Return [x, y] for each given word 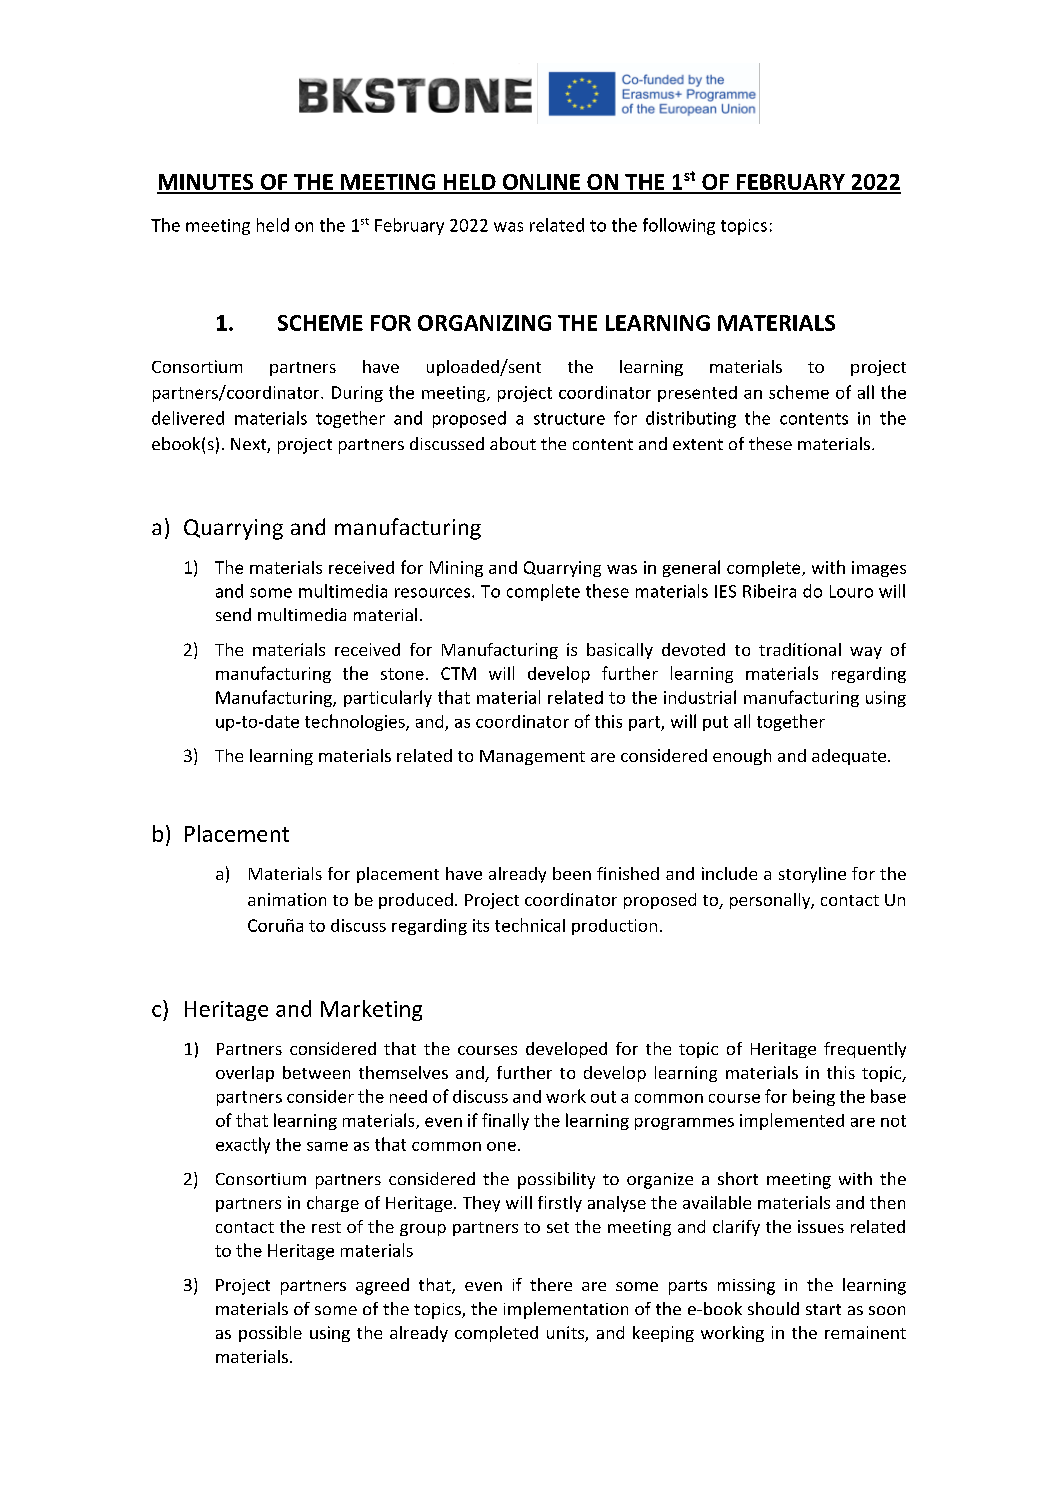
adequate [849, 757]
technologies [356, 722]
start [823, 1309]
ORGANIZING [484, 323]
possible [270, 1334]
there [551, 1284]
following [679, 226]
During [357, 394]
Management [532, 757]
